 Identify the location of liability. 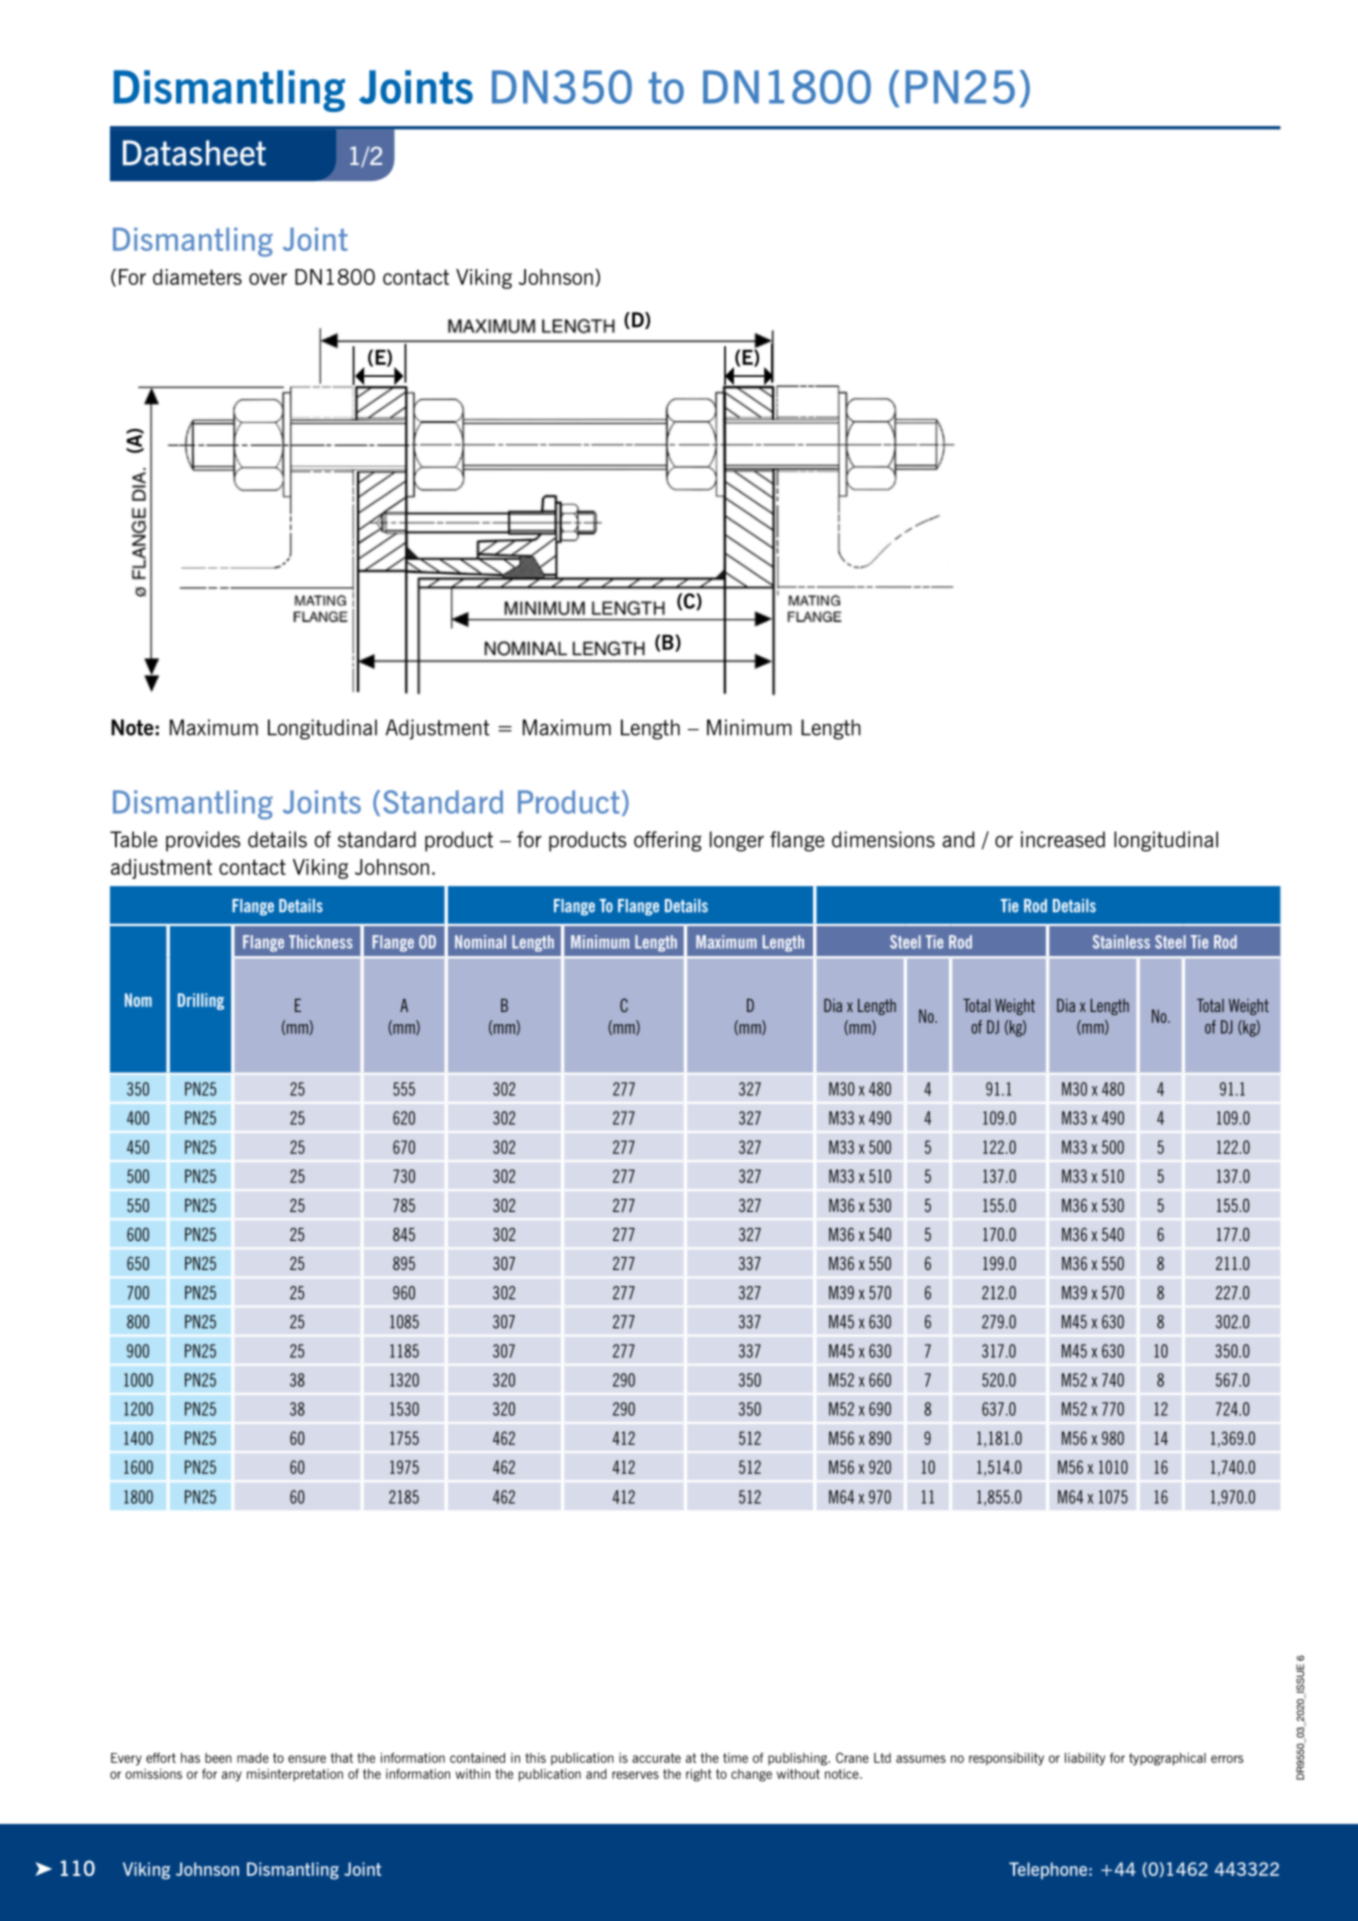
(1085, 1759).
